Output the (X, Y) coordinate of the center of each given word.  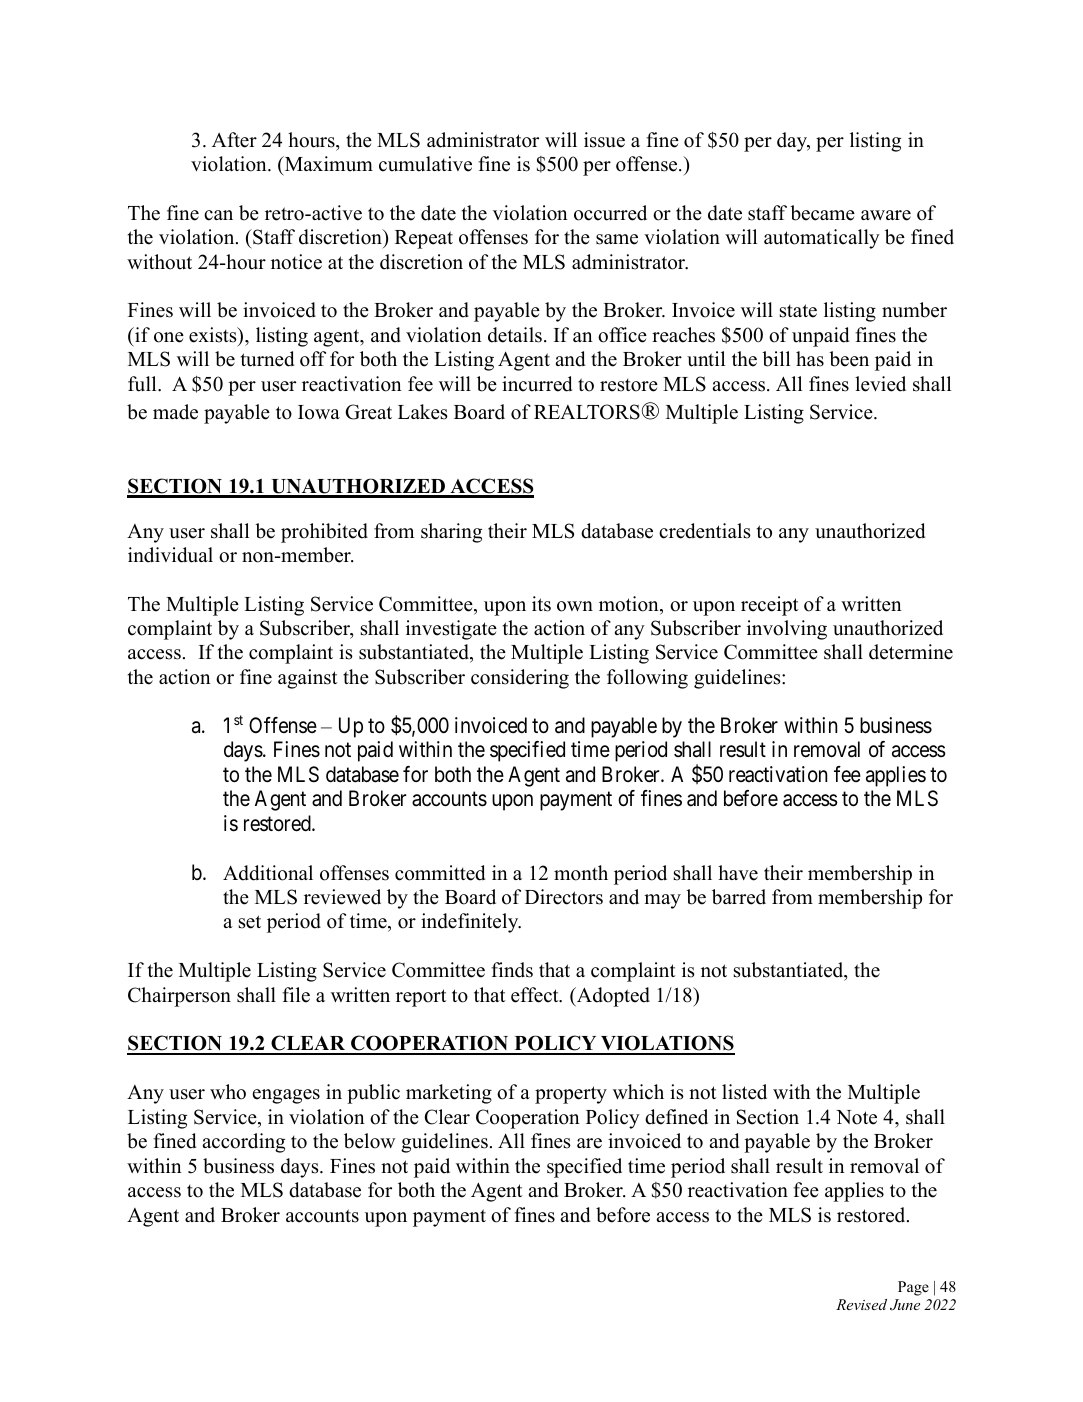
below (369, 1141)
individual (170, 555)
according (243, 1143)
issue (604, 140)
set (250, 922)
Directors (564, 897)
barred (739, 897)
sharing (451, 533)
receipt (769, 606)
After (234, 140)
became (822, 213)
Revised (861, 1304)
